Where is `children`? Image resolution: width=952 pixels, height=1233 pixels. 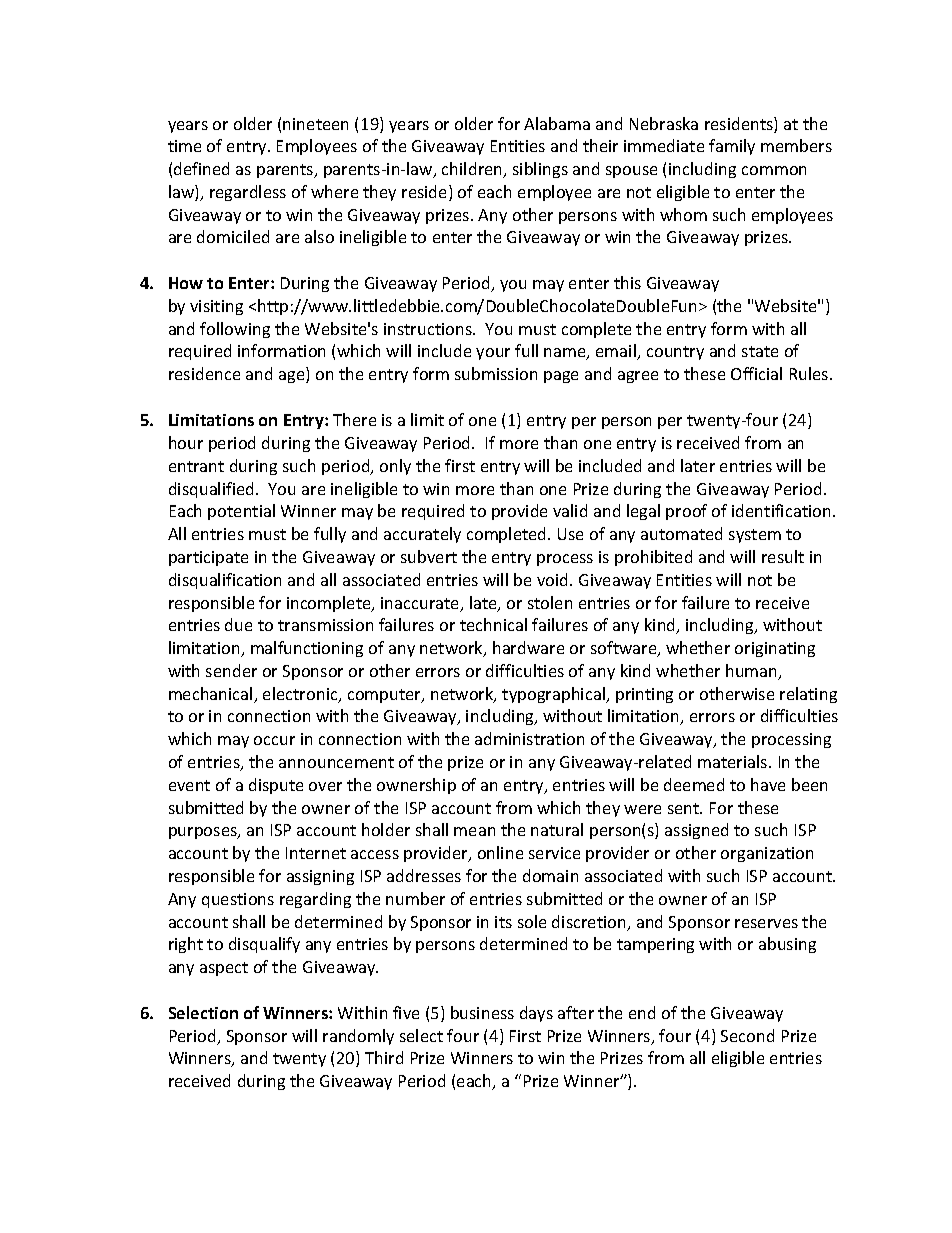
children is located at coordinates (473, 170).
